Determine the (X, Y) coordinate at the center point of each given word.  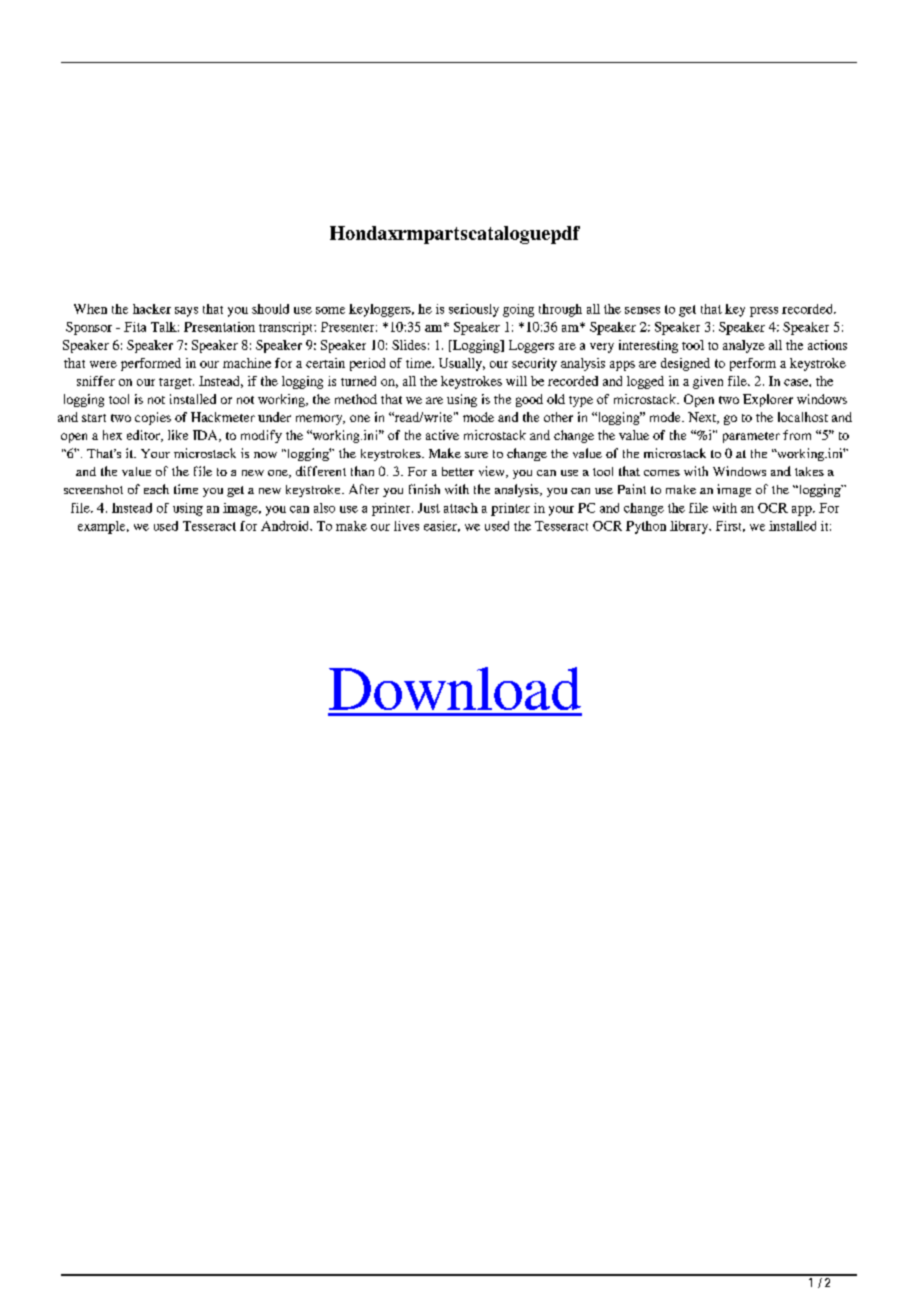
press (764, 312)
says (186, 312)
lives (406, 526)
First (730, 526)
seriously (474, 310)
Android (286, 526)
